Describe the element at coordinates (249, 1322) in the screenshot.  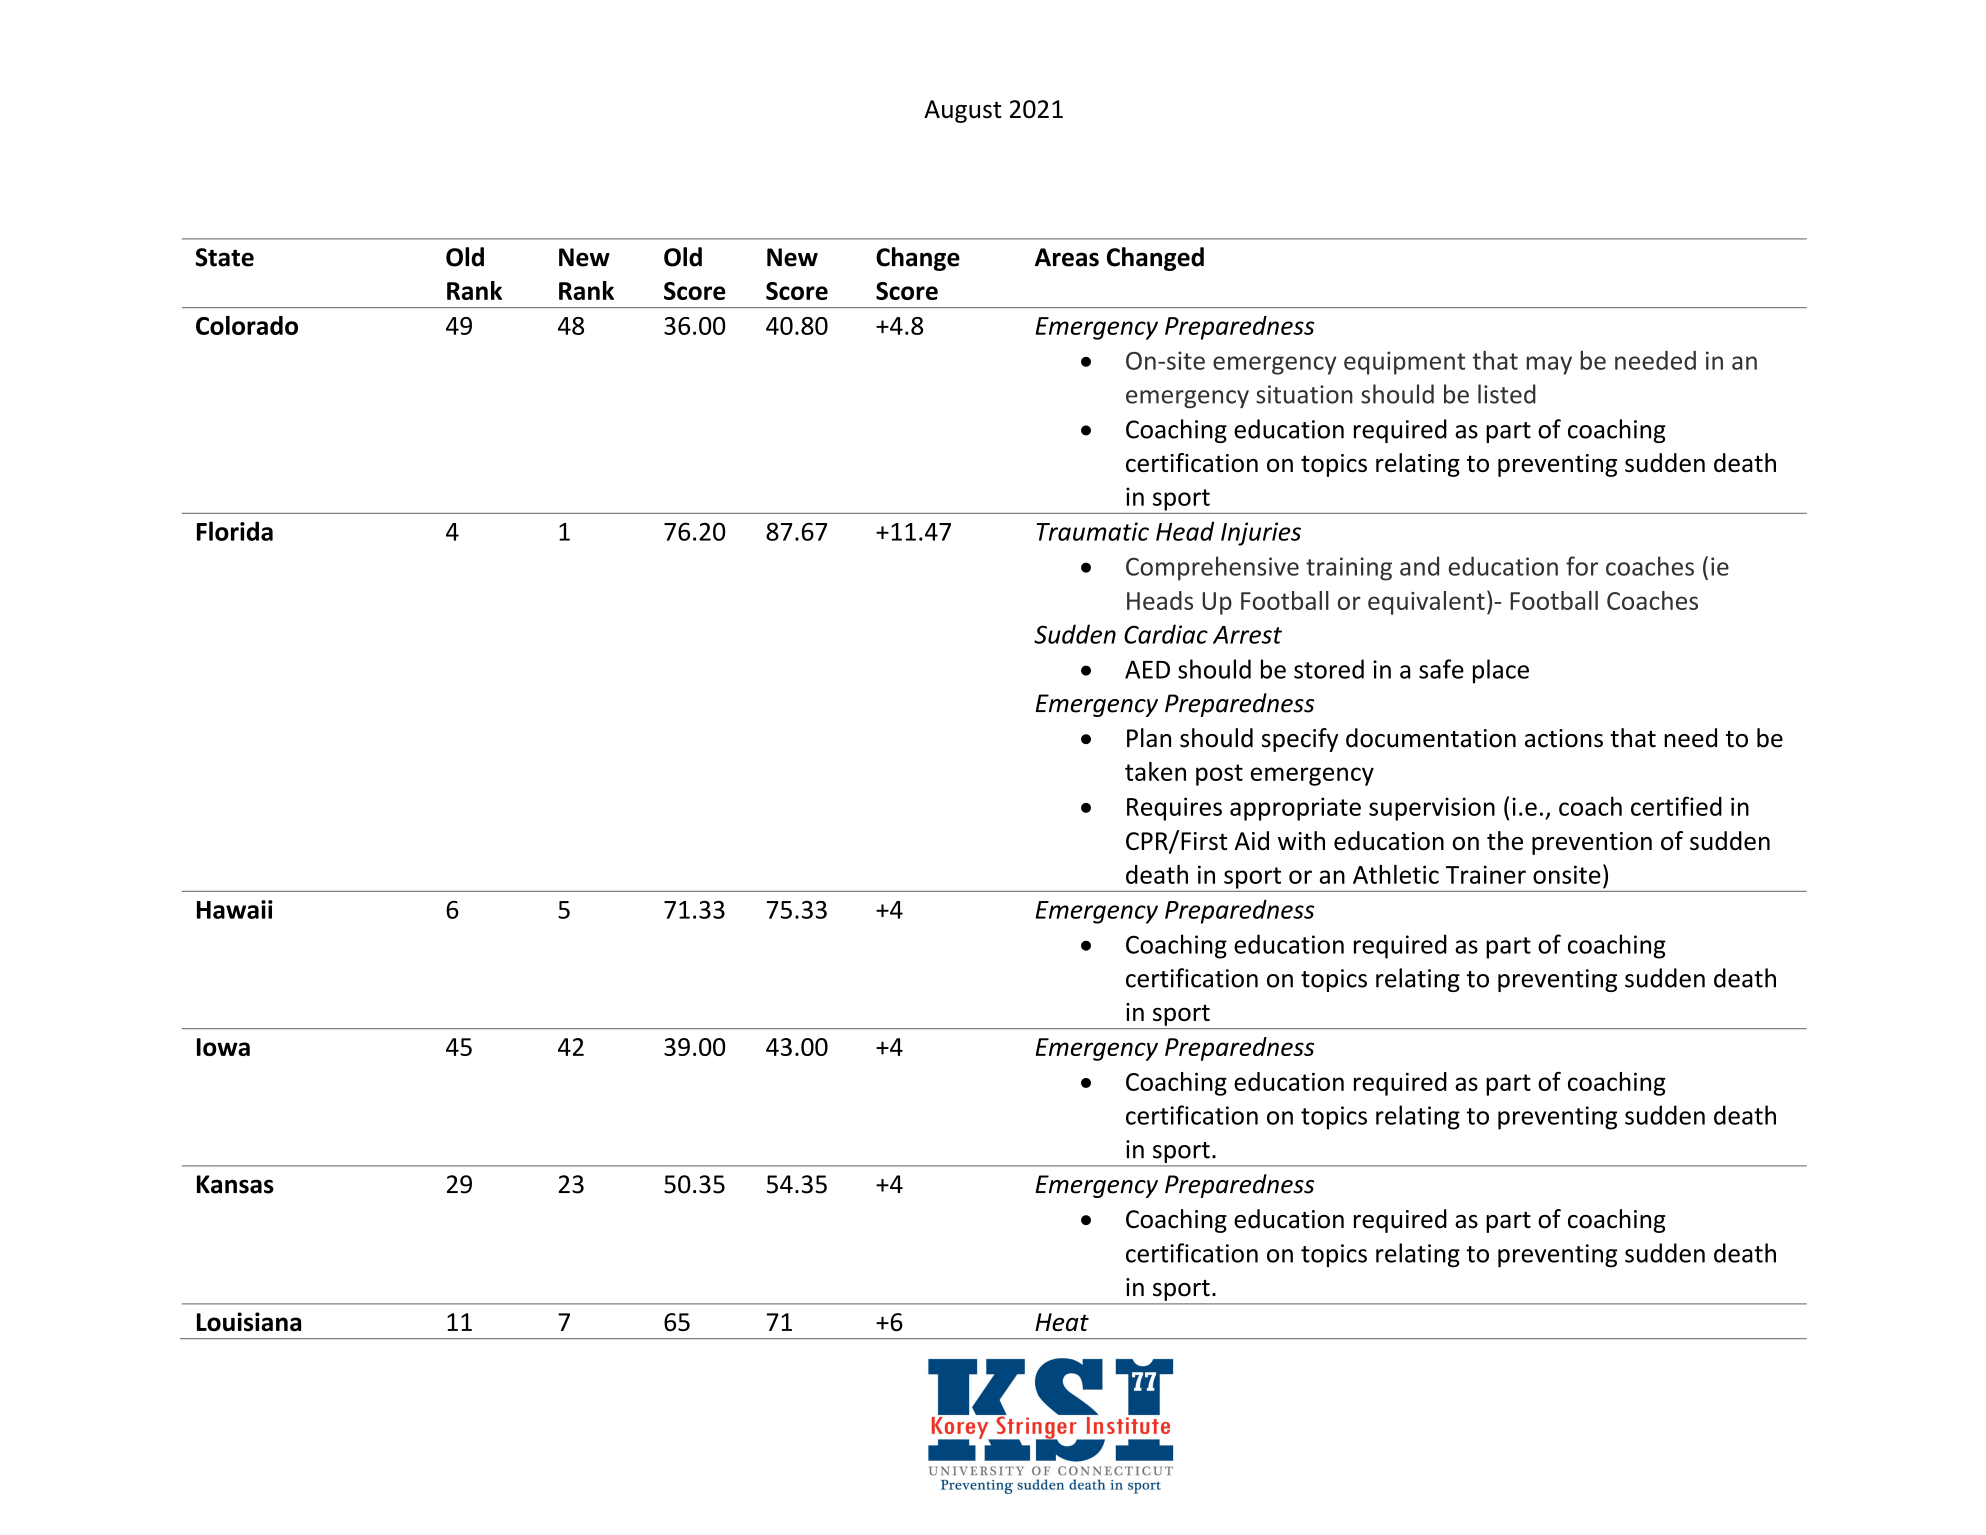
I see `Louisiana` at that location.
